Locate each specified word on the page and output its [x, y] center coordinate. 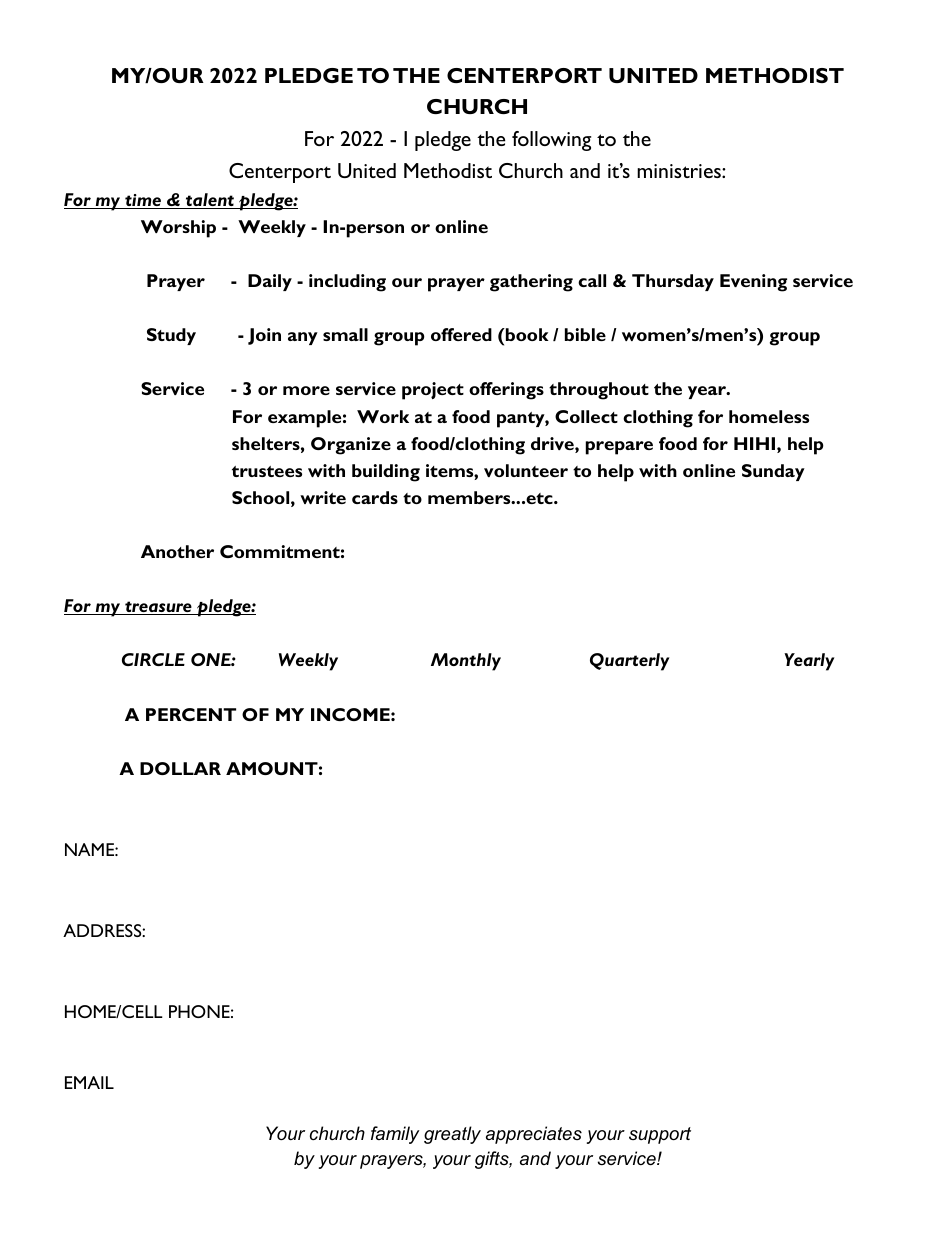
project [433, 391]
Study [171, 336]
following [551, 141]
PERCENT [191, 714]
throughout [599, 391]
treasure [158, 608]
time [143, 201]
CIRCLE [153, 659]
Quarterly [630, 662]
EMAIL [89, 1082]
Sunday [773, 472]
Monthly [466, 662]
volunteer [526, 470]
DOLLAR [180, 768]
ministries [680, 171]
